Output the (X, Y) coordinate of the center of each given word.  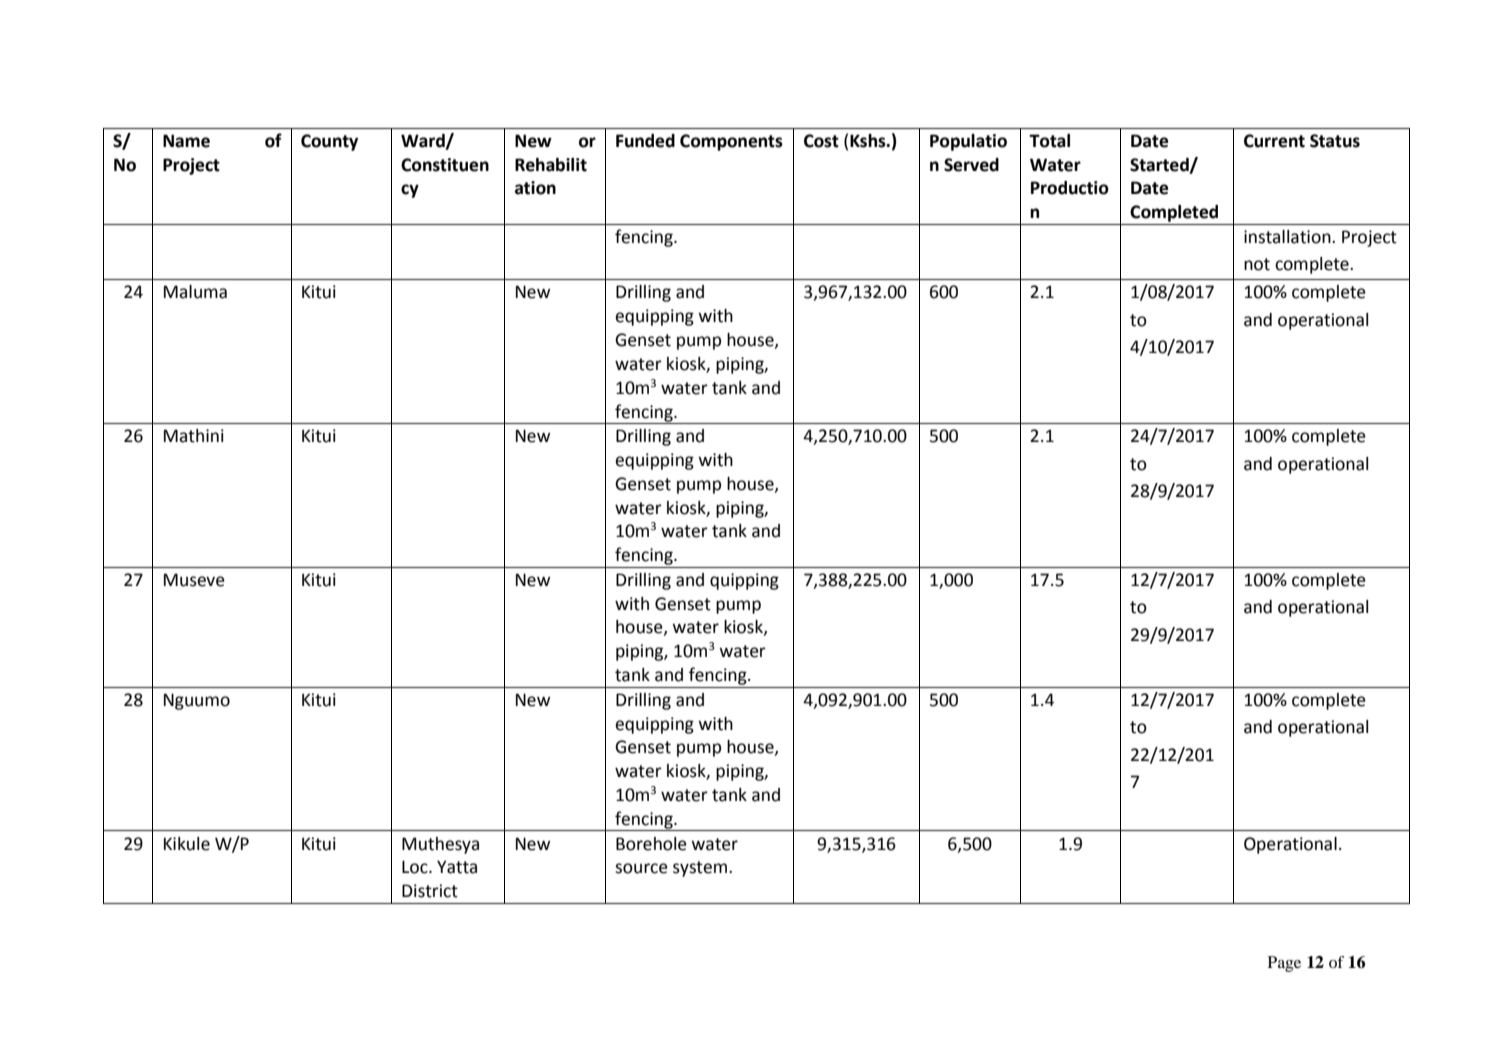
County (329, 142)
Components (731, 142)
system (700, 869)
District (430, 891)
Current (1274, 141)
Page (1284, 964)
